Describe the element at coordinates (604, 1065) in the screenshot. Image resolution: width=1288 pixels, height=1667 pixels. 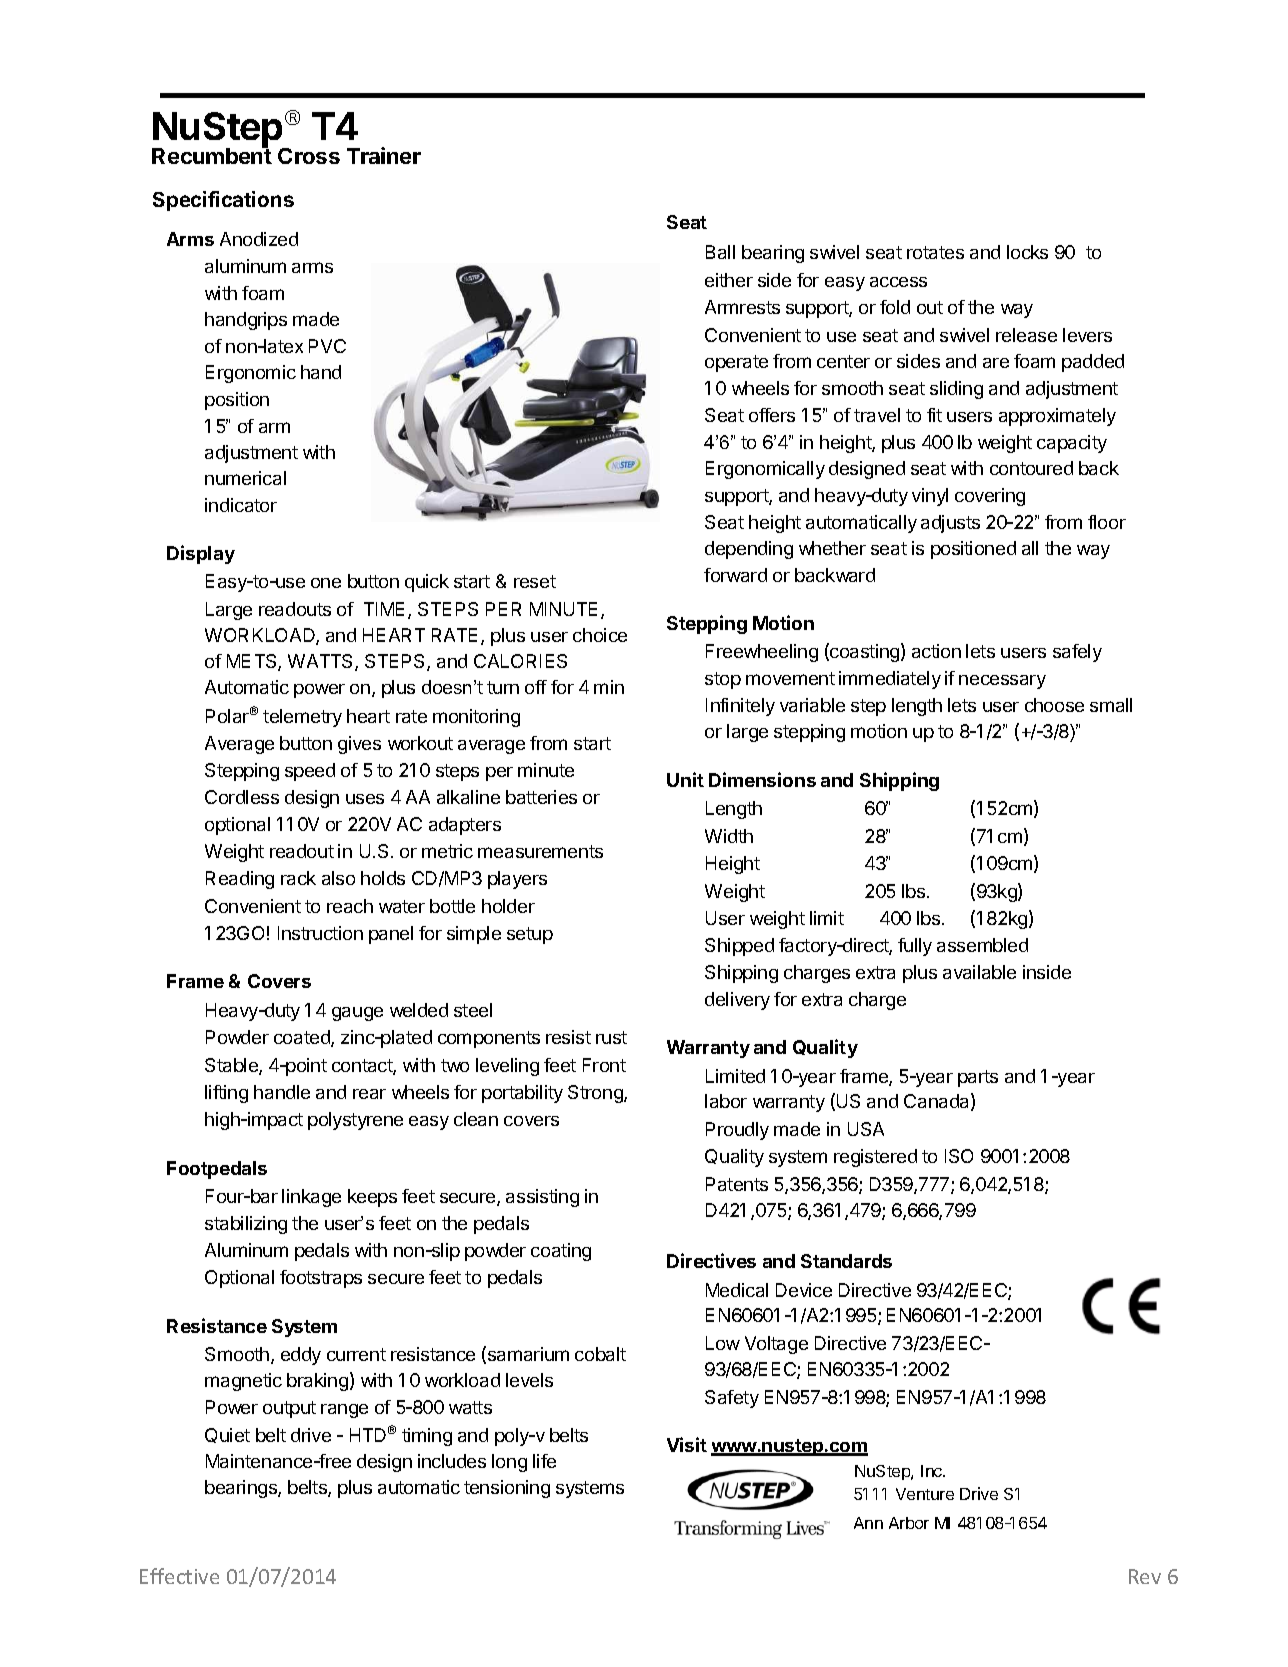
I see `Front` at that location.
